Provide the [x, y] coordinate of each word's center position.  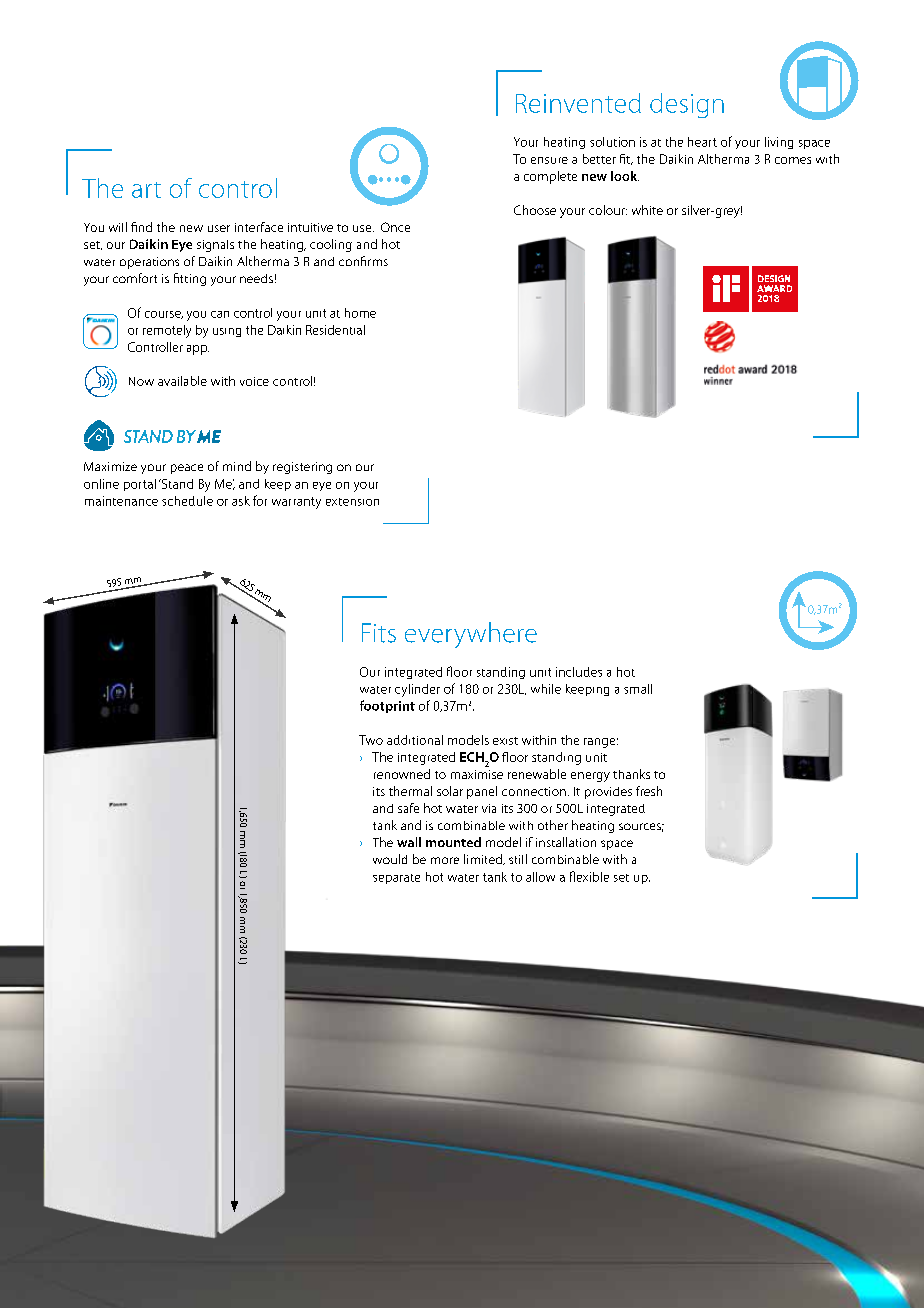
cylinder [417, 690]
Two [371, 740]
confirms [363, 261]
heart [702, 142]
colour [608, 210]
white [647, 210]
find [141, 227]
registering [302, 468]
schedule [187, 501]
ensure [549, 160]
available [182, 381]
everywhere [471, 635]
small [638, 689]
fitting [190, 279]
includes [579, 672]
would [390, 859]
